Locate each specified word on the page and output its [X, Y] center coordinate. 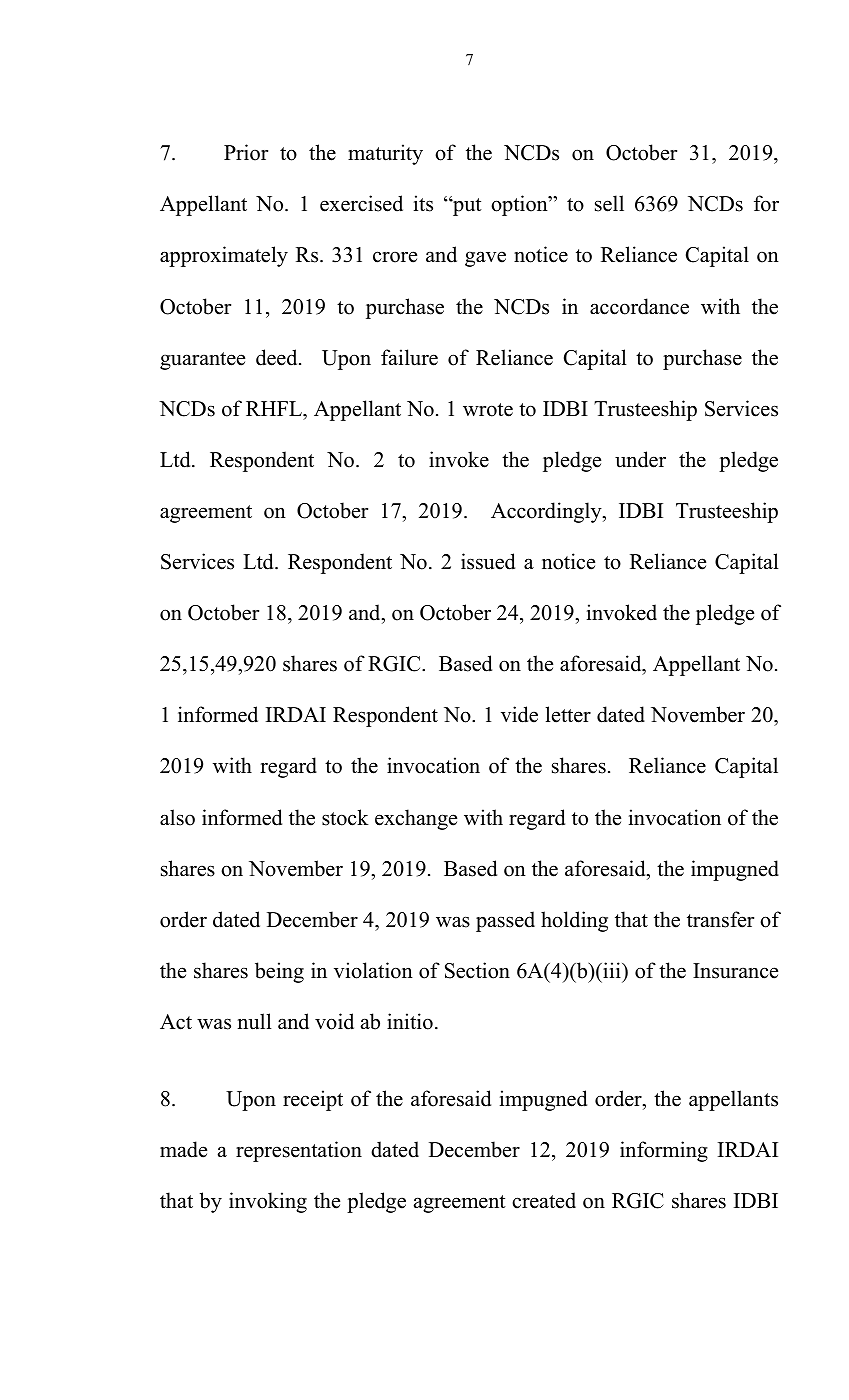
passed [505, 921]
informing [664, 1151]
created [544, 1200]
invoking [268, 1202]
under [640, 459]
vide [519, 714]
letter [568, 714]
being [279, 972]
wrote [488, 410]
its [423, 203]
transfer [720, 919]
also [177, 817]
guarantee [202, 361]
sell [609, 203]
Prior [246, 152]
